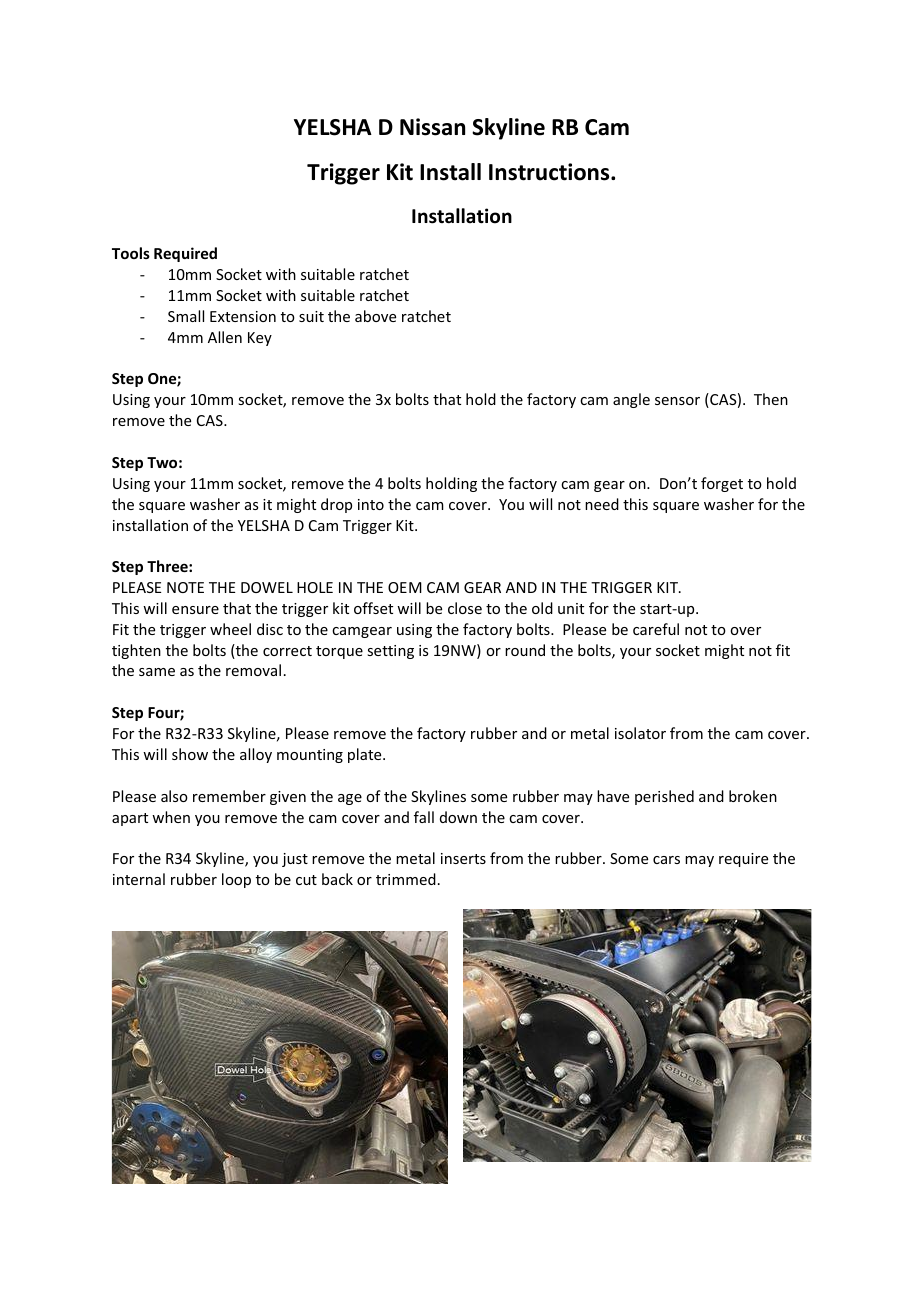 This screenshot has height=1308, width=924. Describe the element at coordinates (236, 880) in the screenshot. I see `loop` at that location.
